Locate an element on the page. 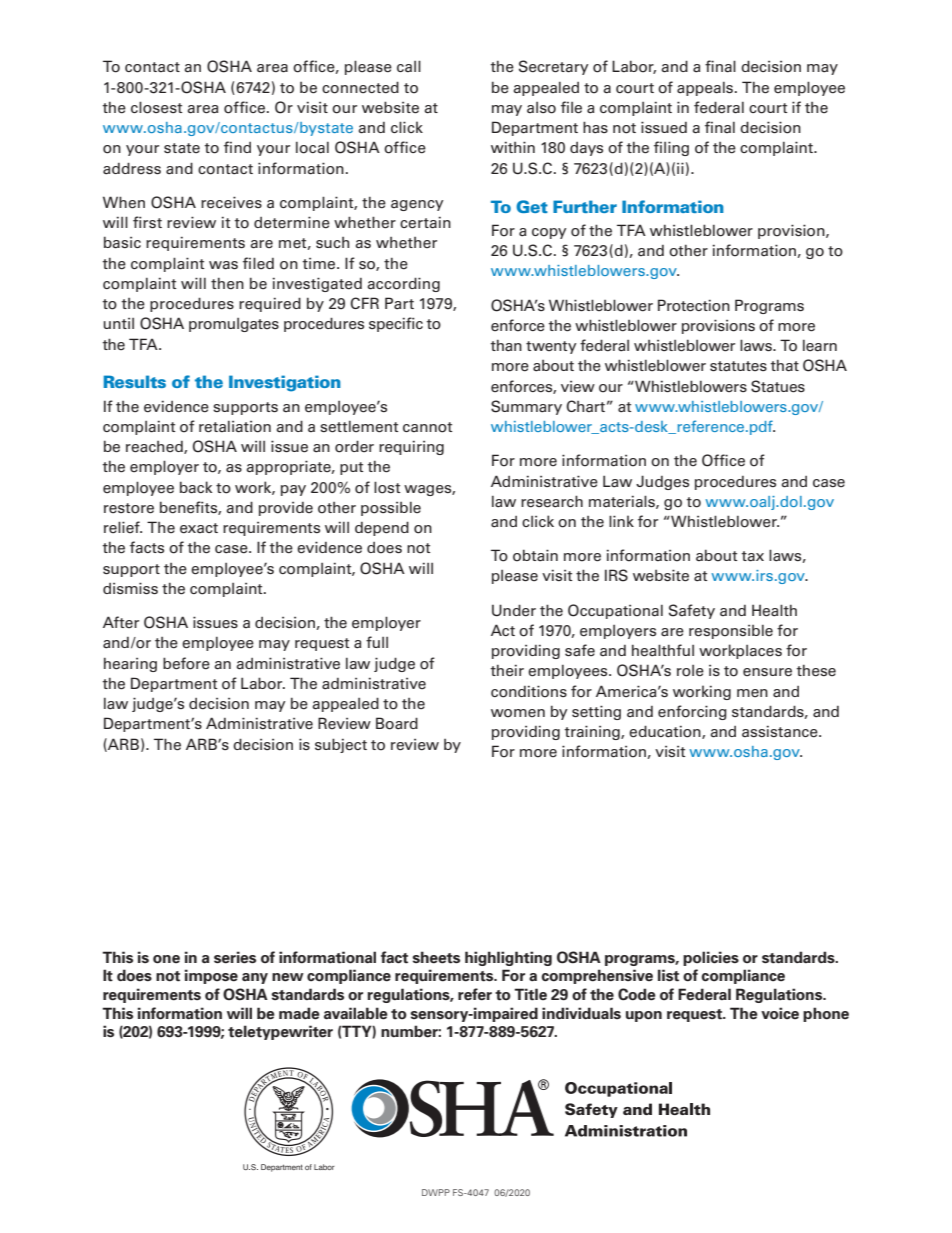  their is located at coordinates (507, 670).
